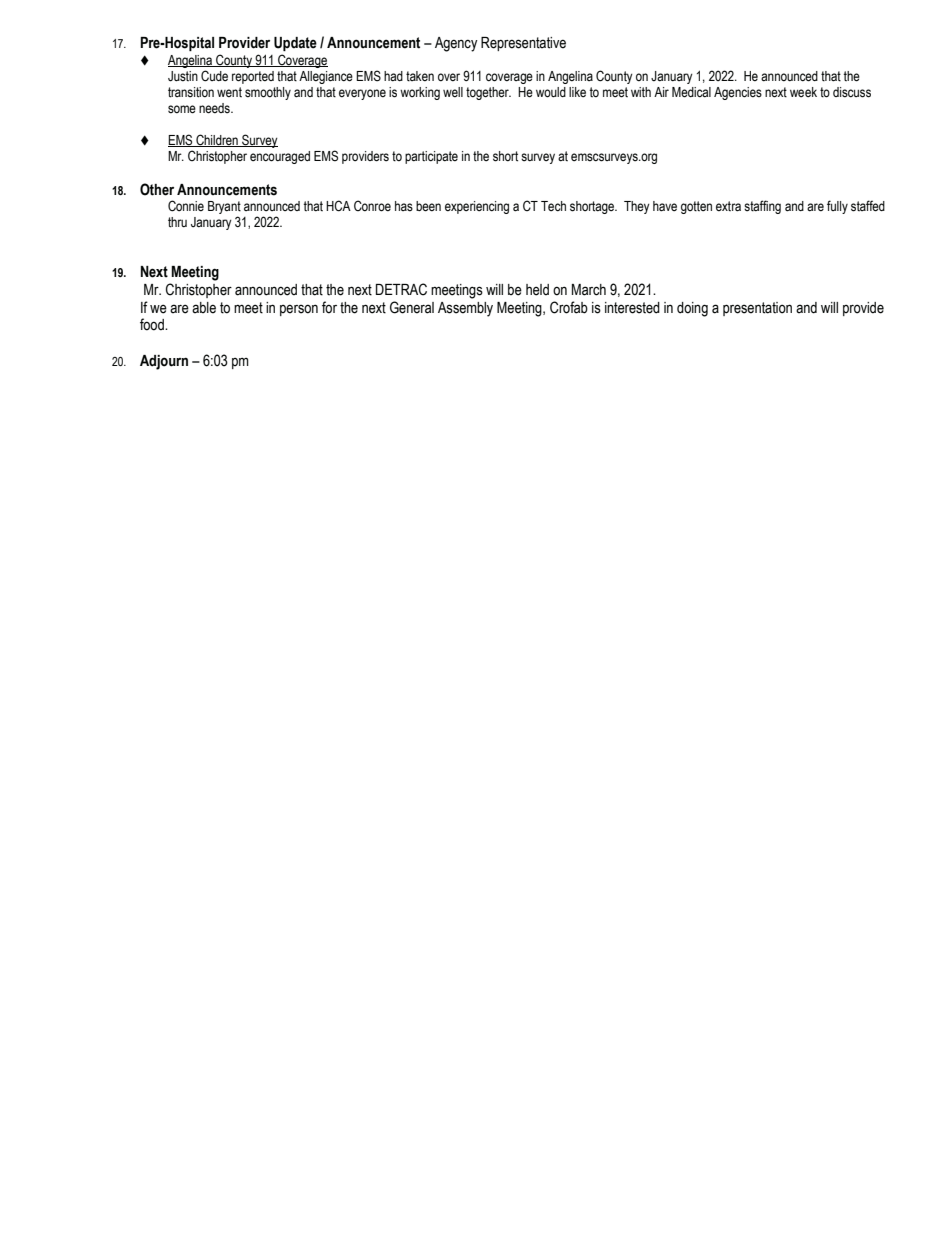  Describe the element at coordinates (523, 44) in the screenshot. I see `Representative` at that location.
